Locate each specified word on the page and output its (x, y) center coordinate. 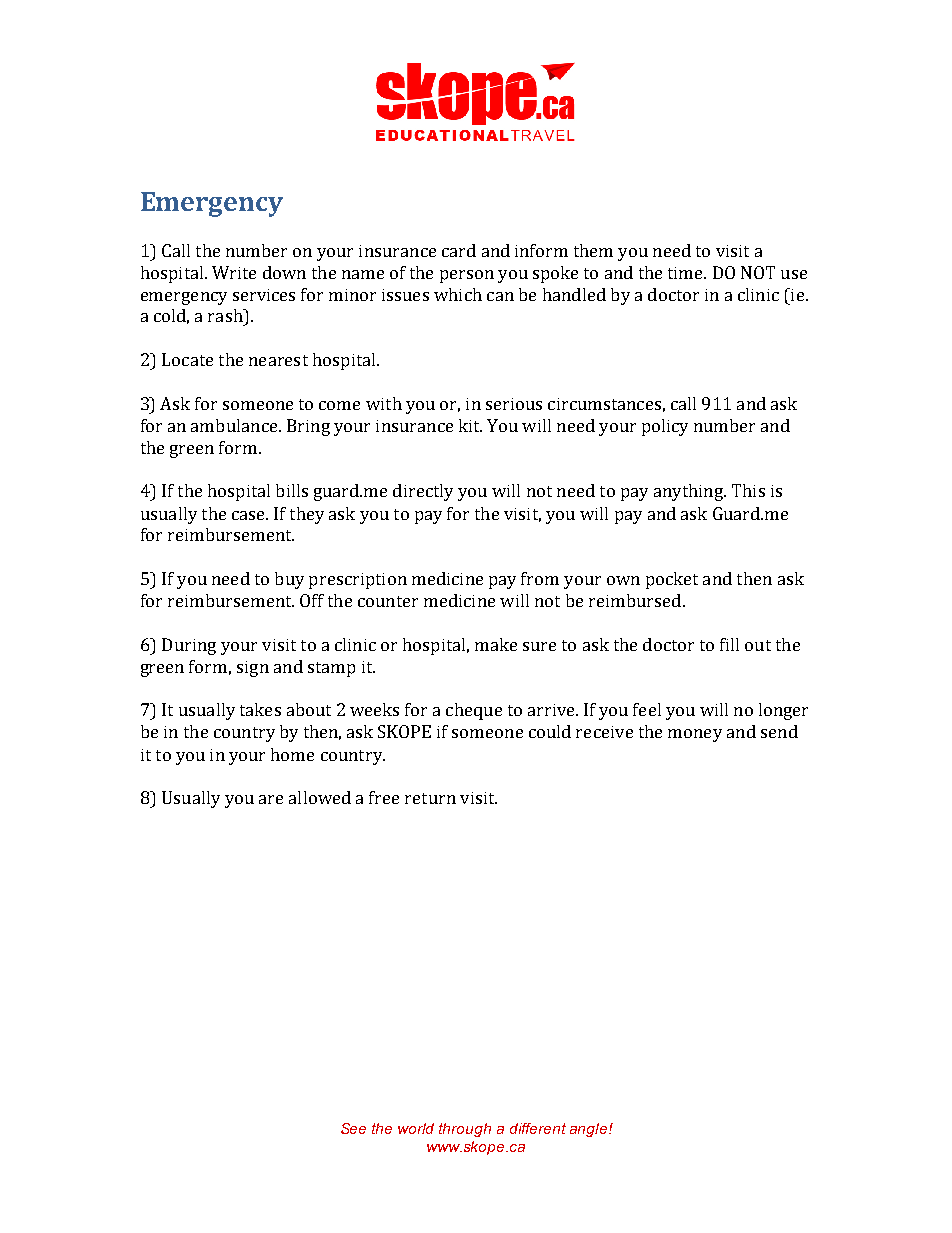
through (465, 1130)
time (686, 273)
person (467, 276)
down (284, 272)
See (353, 1128)
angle (590, 1130)
